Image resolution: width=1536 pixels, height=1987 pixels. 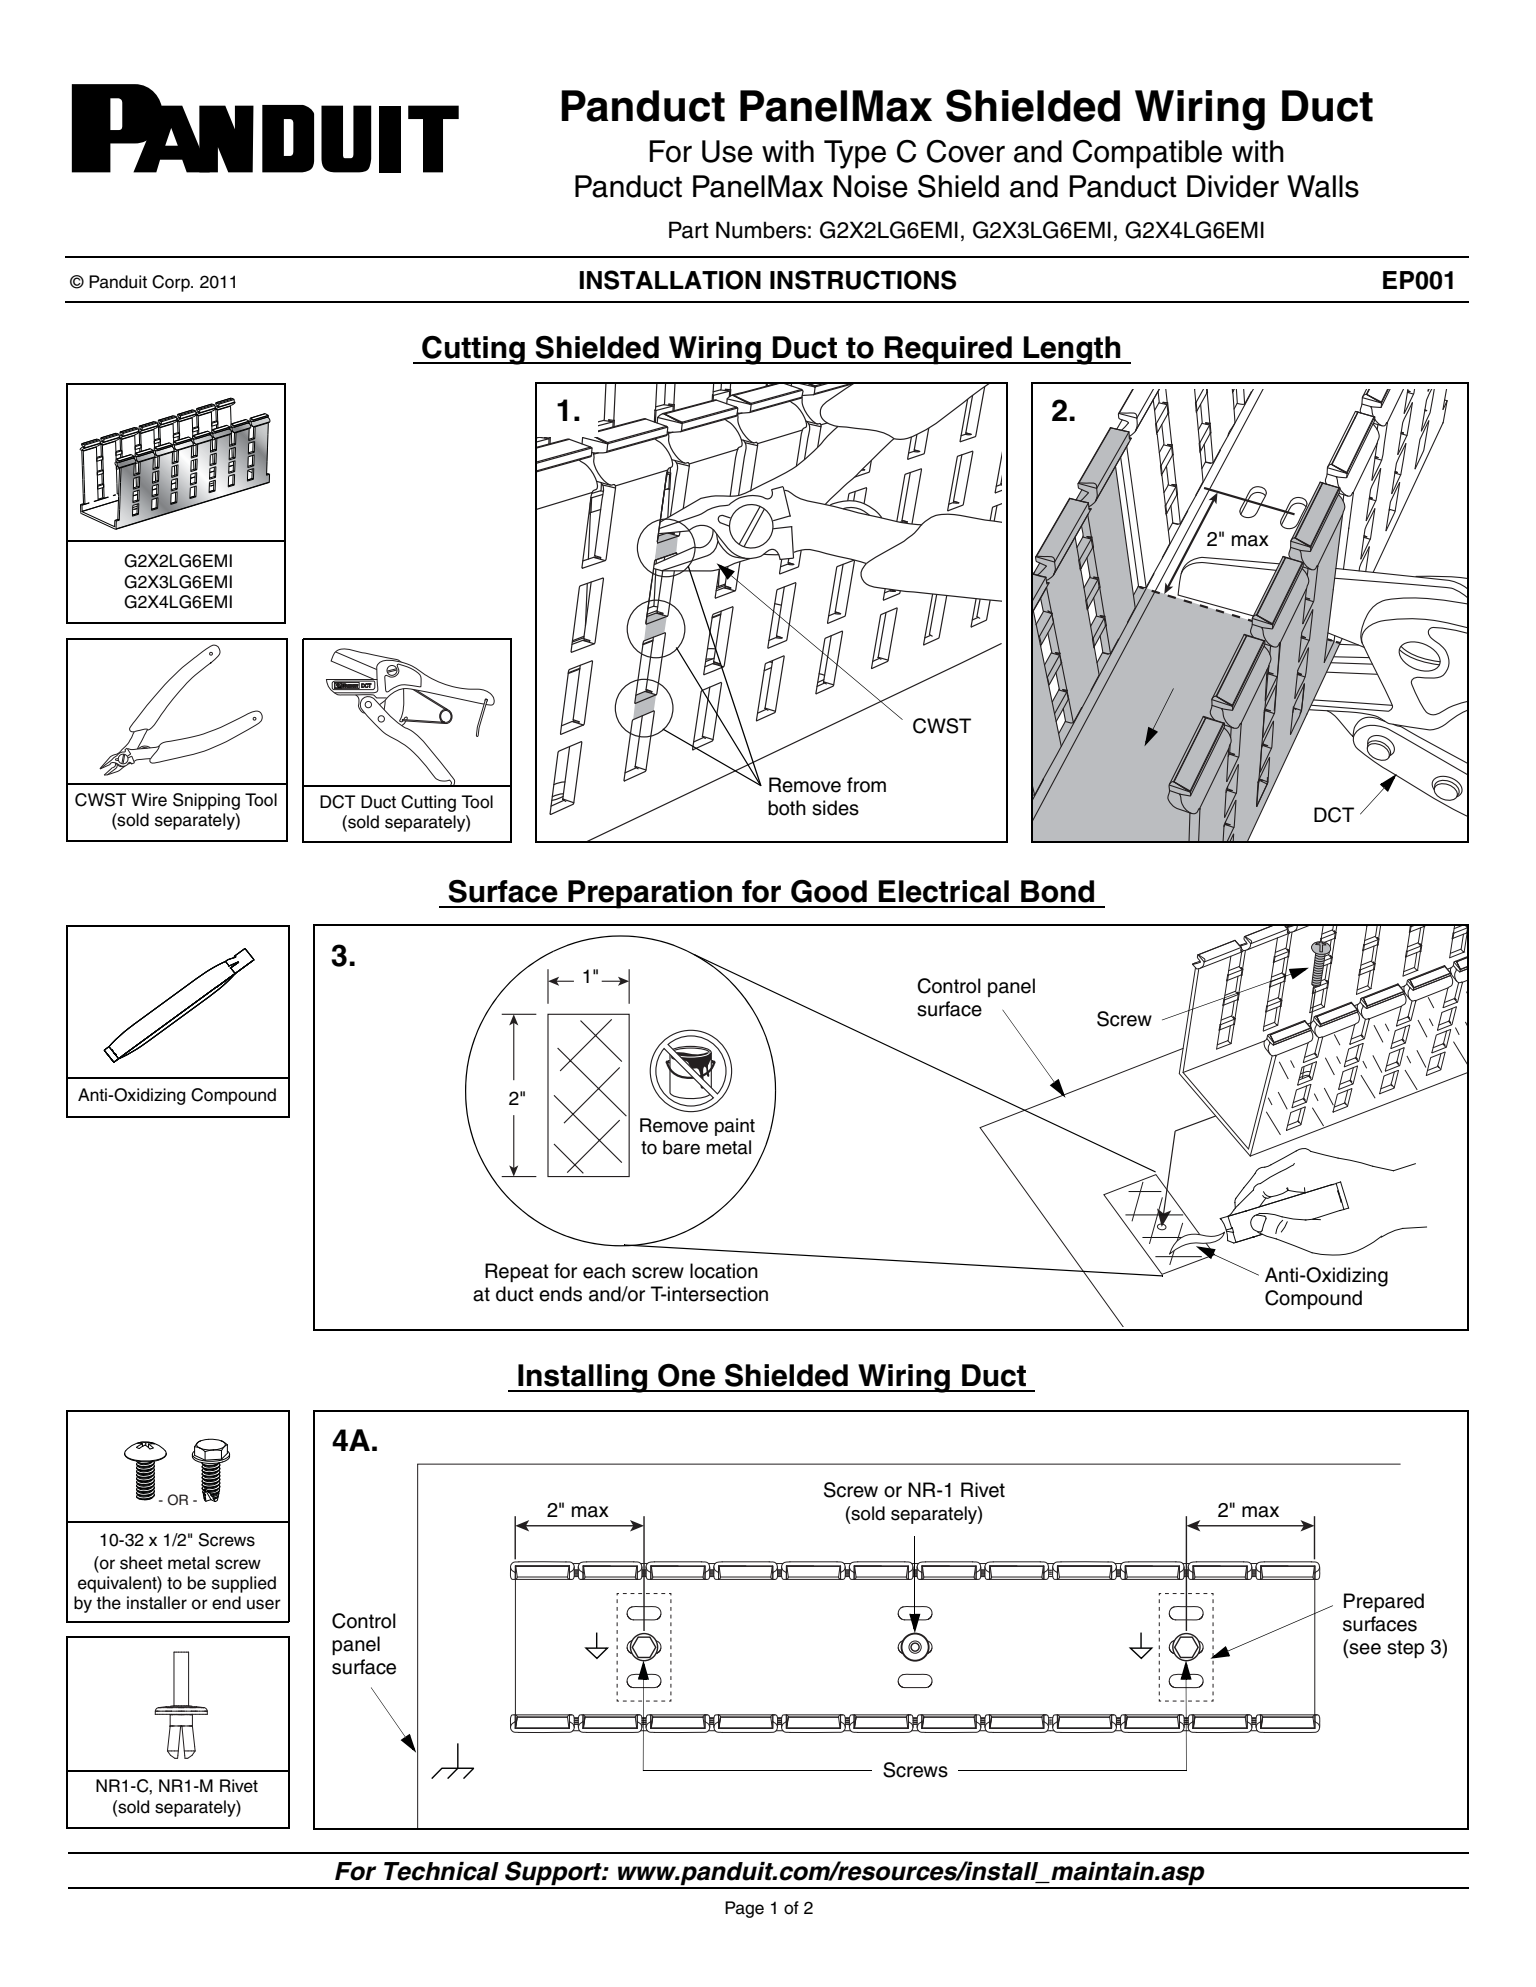 I want to click on from, so click(x=866, y=785).
